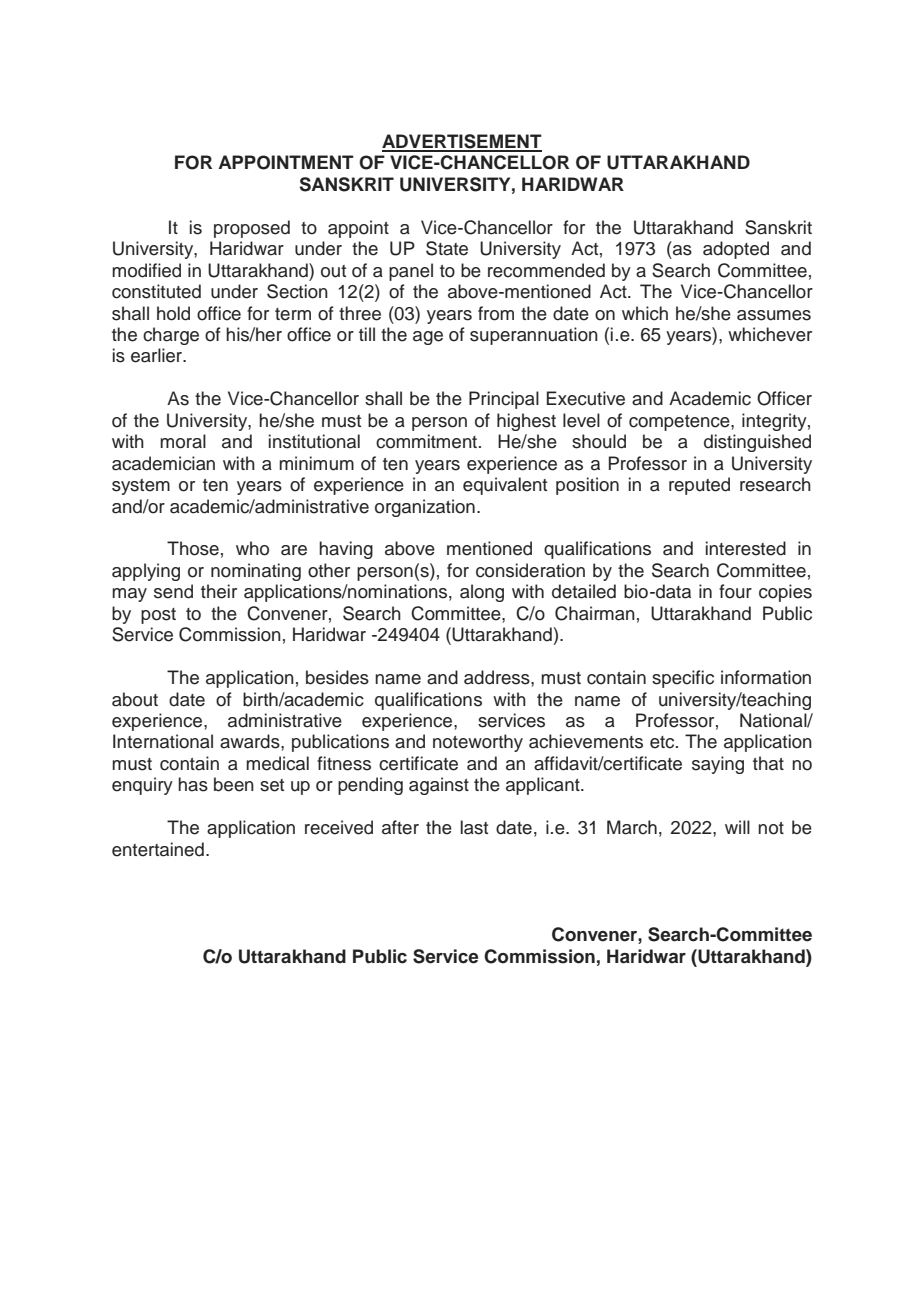  I want to click on charge, so click(171, 336).
